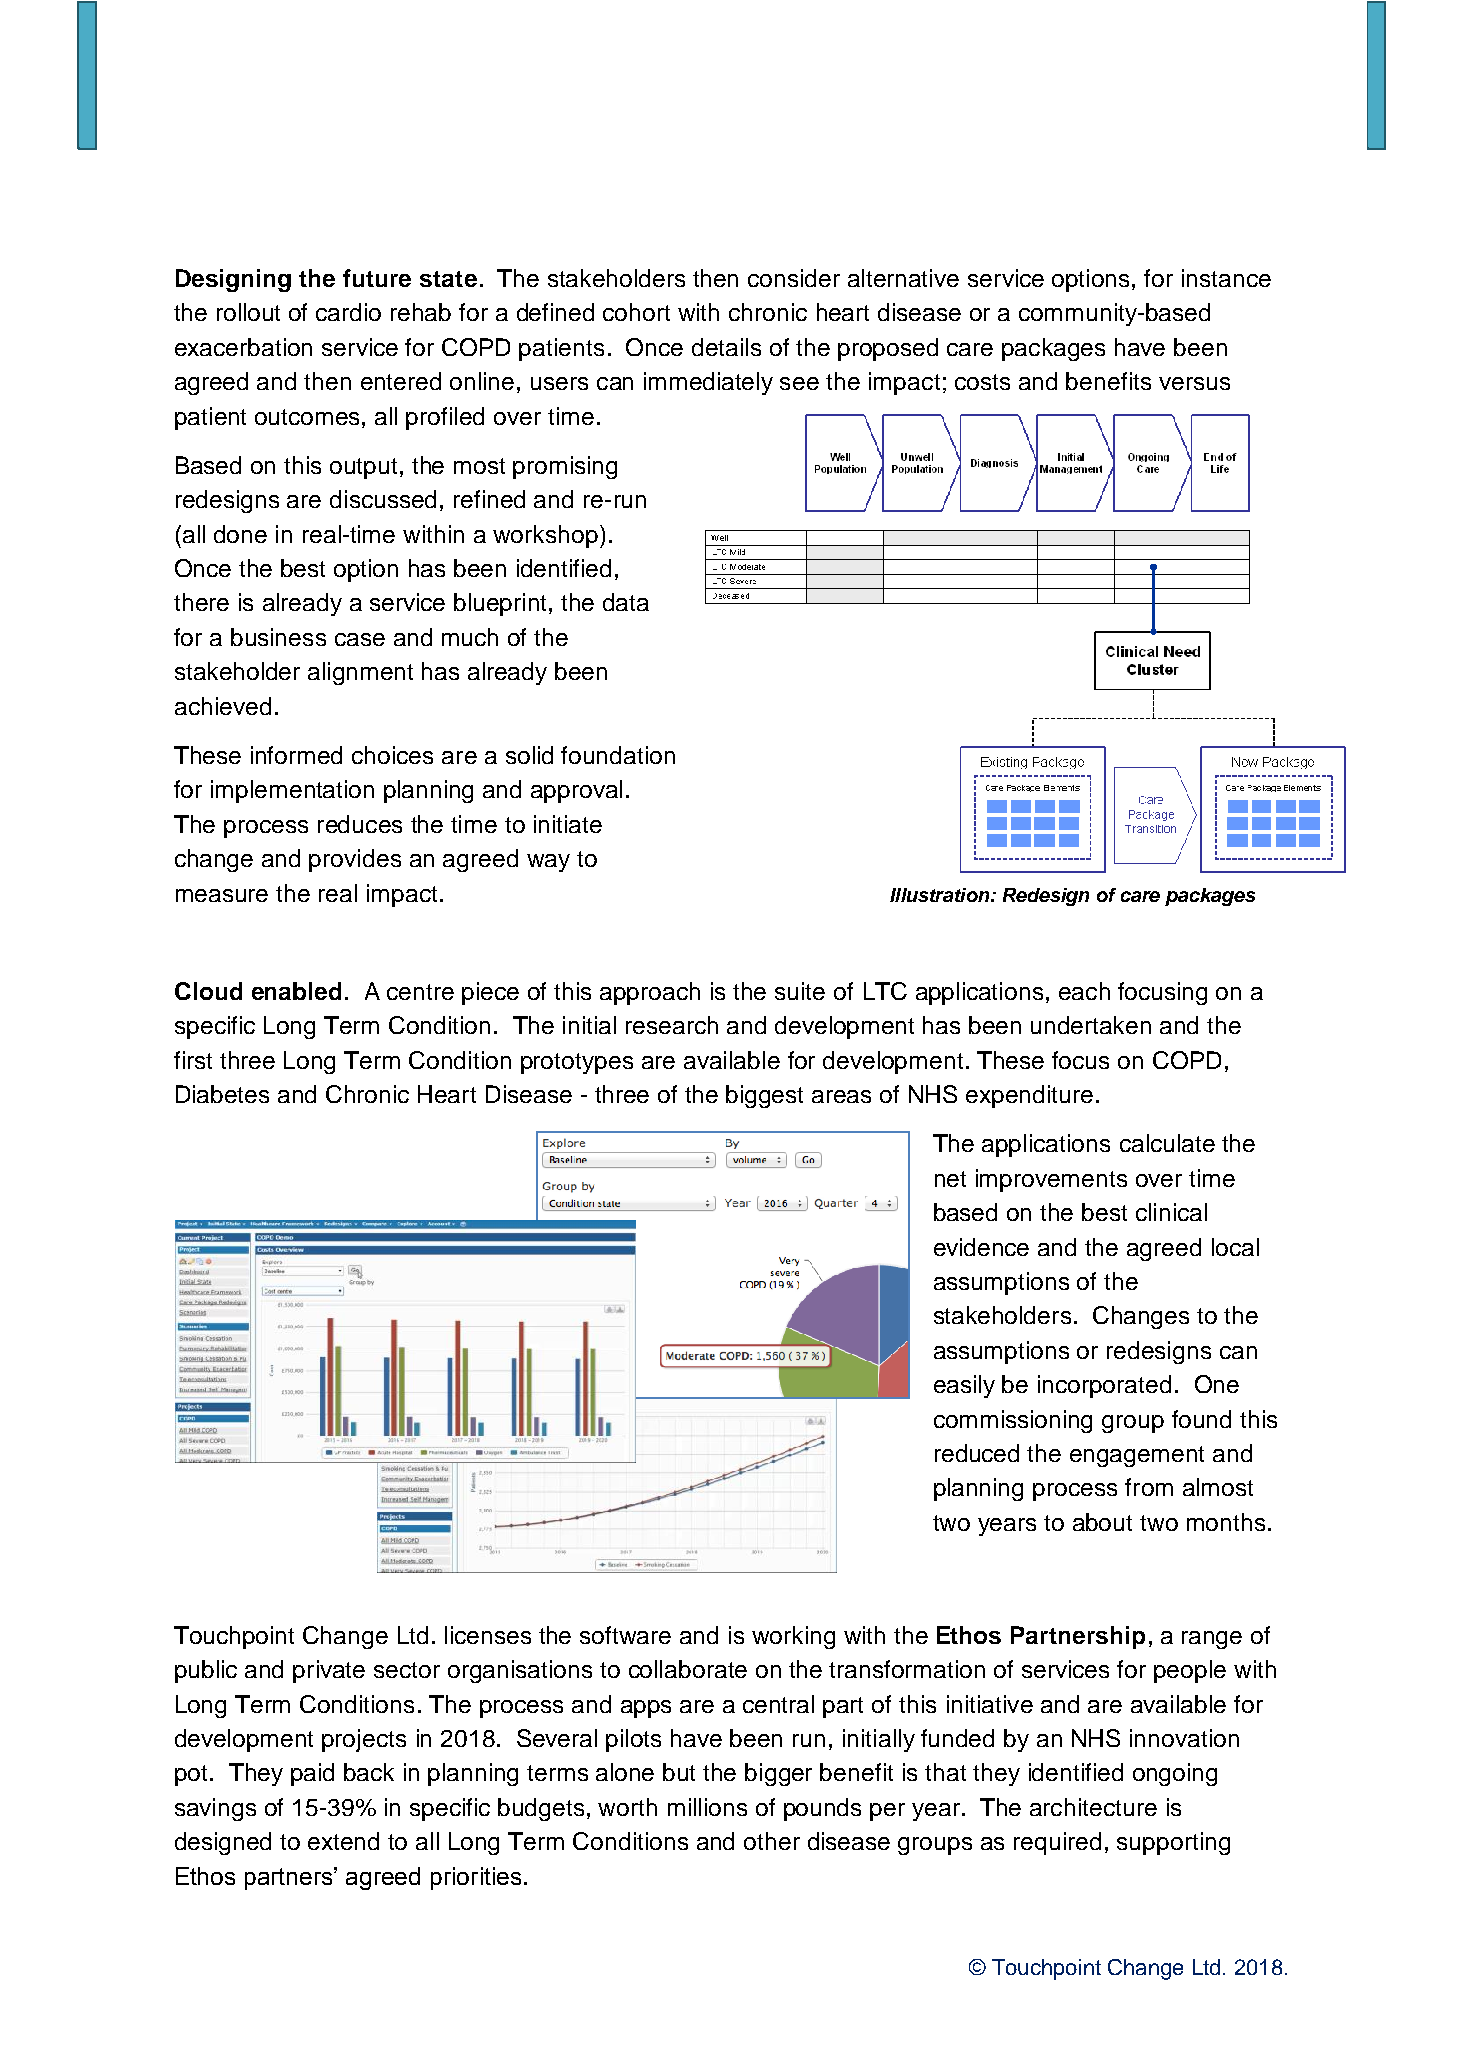 The width and height of the screenshot is (1463, 2069). What do you see at coordinates (707, 1807) in the screenshot?
I see `millions` at bounding box center [707, 1807].
